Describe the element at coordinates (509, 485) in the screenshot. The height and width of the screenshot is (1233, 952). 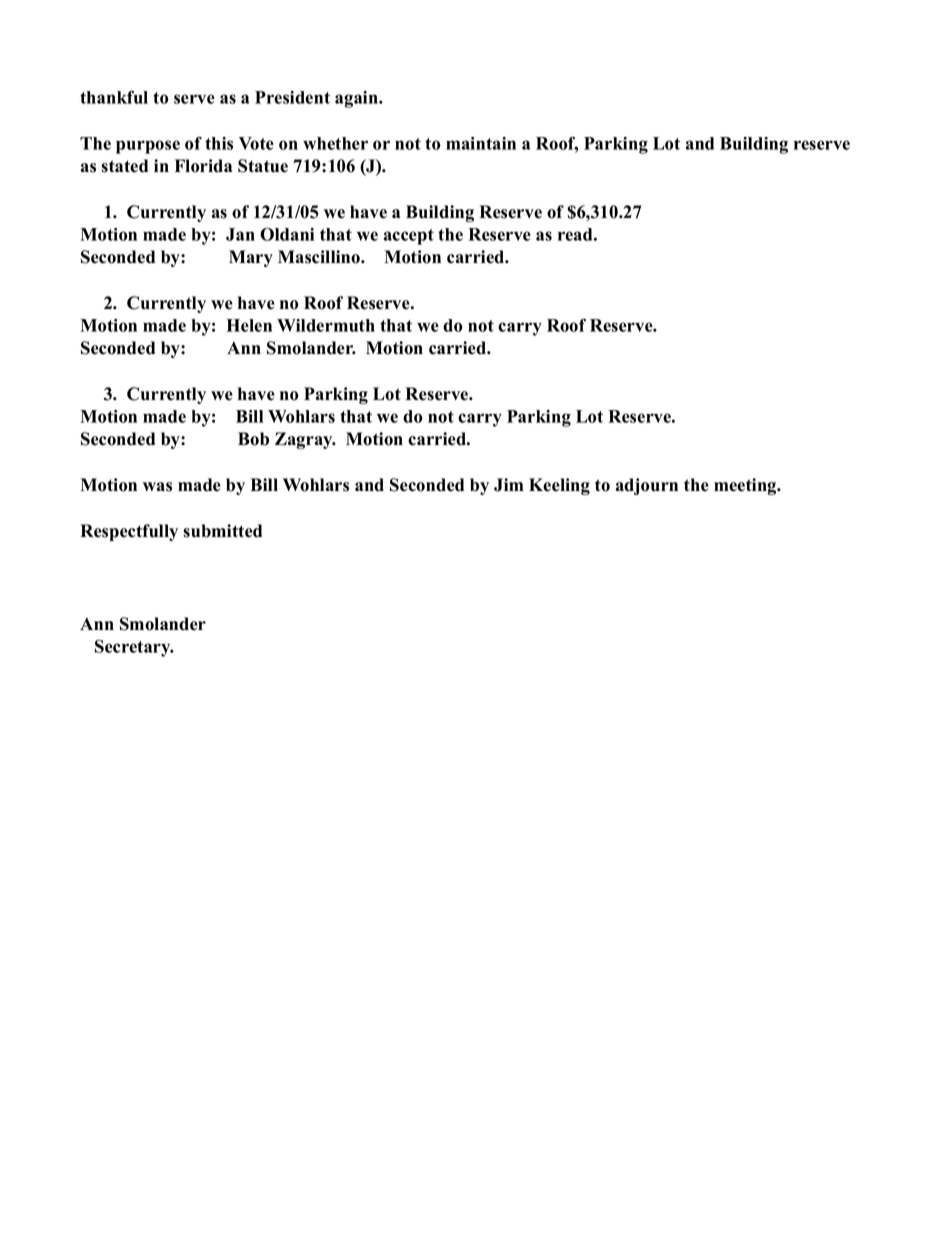
I see `Jim` at that location.
